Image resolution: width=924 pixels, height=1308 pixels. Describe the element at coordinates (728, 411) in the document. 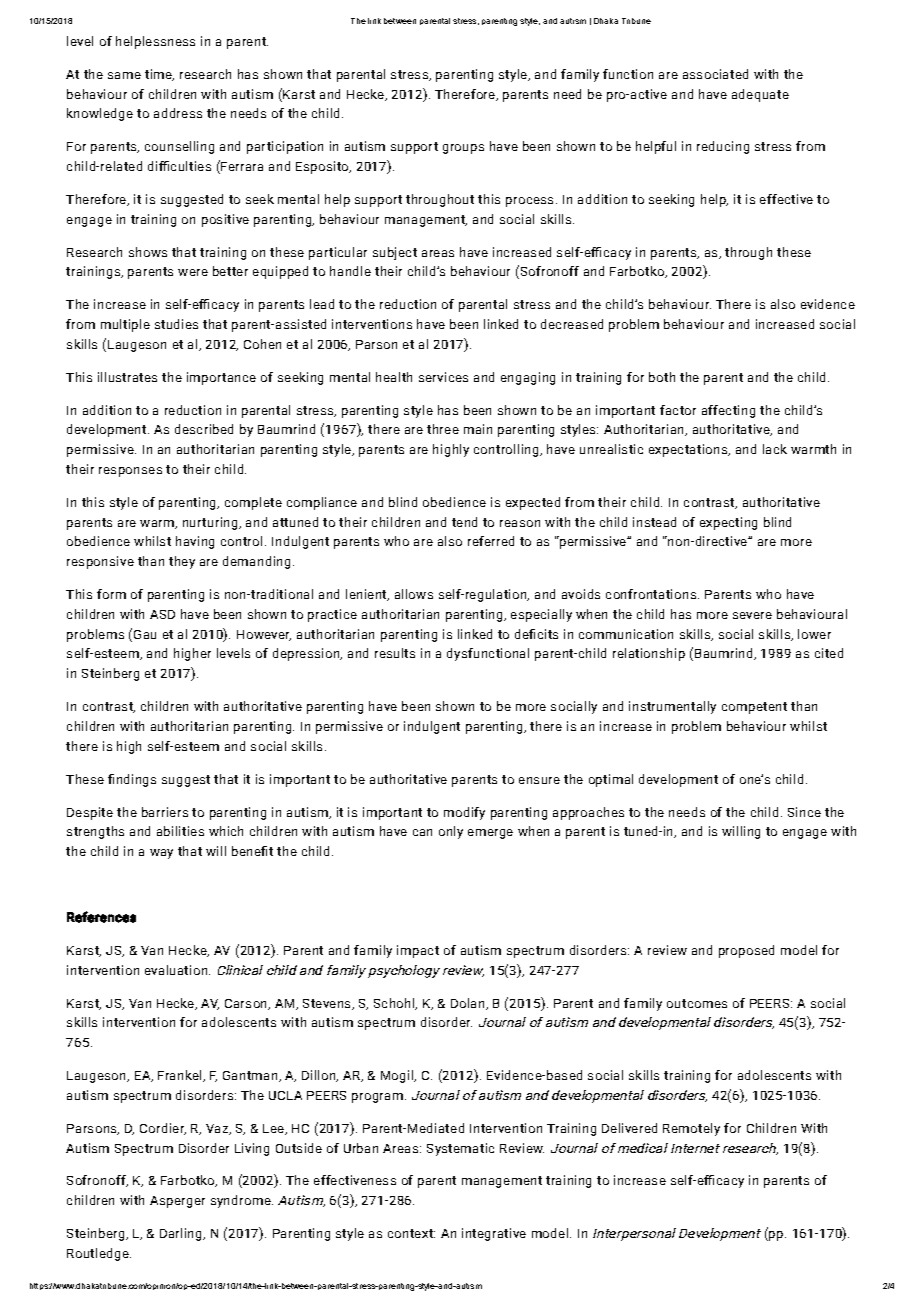

I see `affecting` at that location.
